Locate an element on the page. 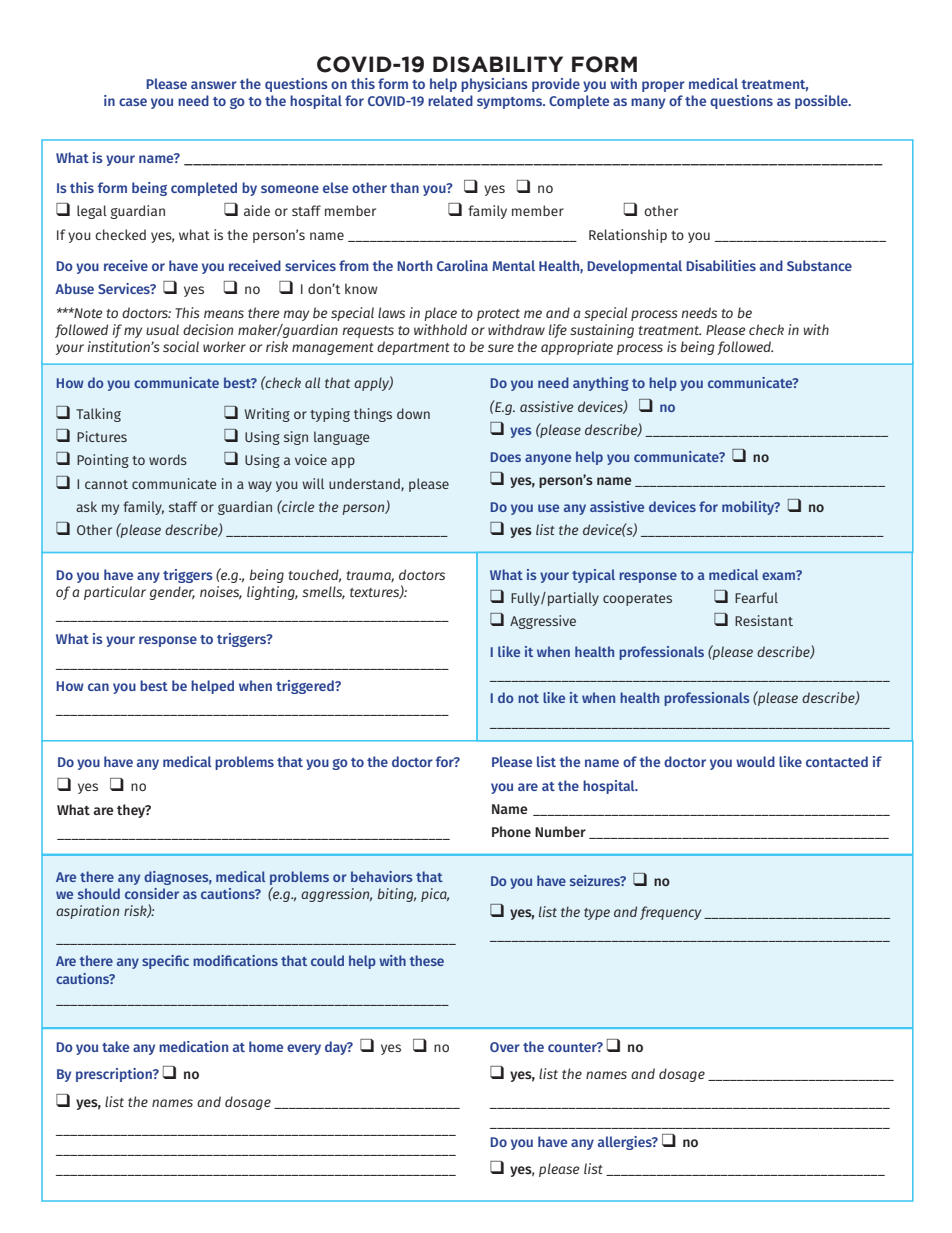 Image resolution: width=952 pixels, height=1233 pixels. case is located at coordinates (133, 102).
